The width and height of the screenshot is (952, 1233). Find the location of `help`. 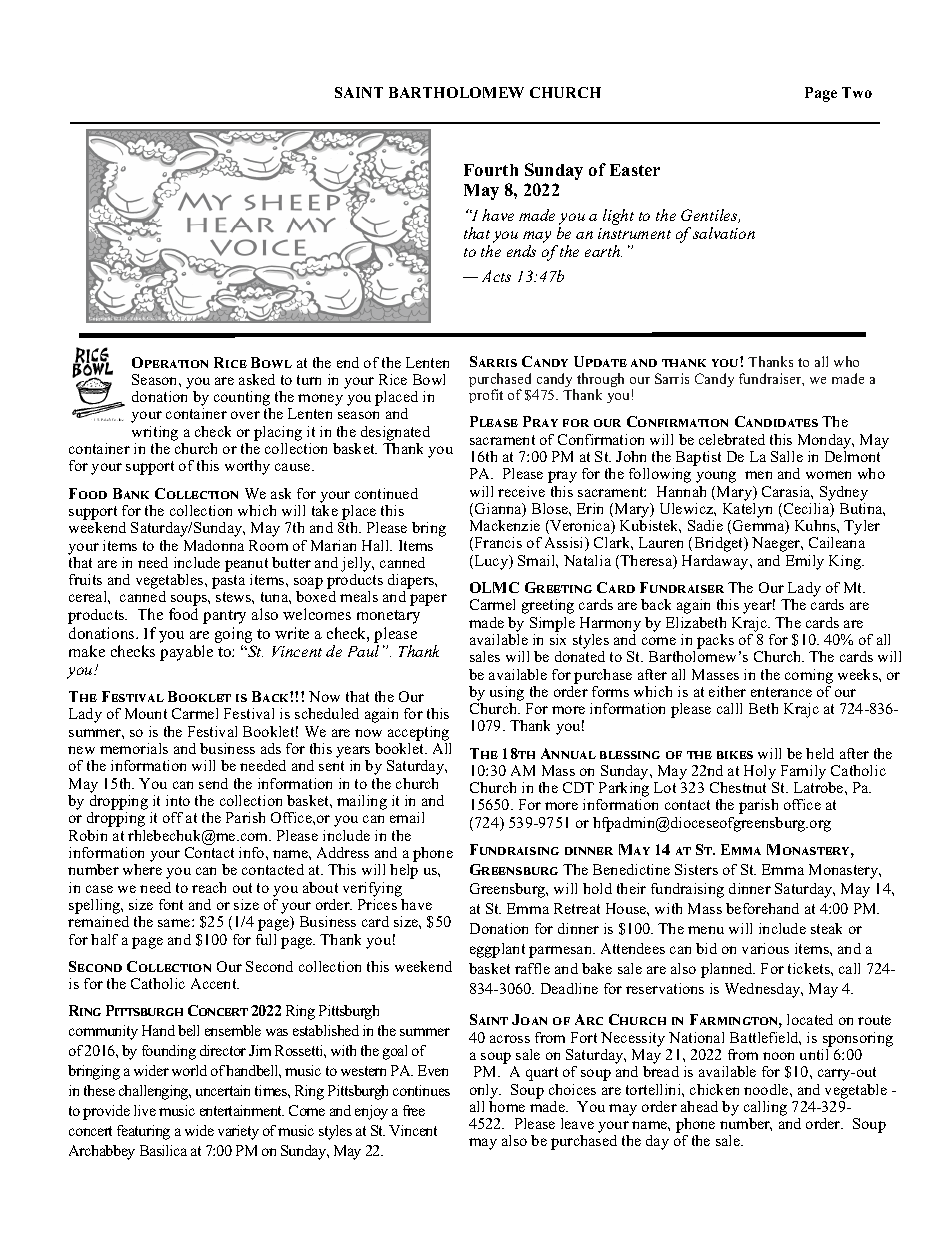

help is located at coordinates (404, 871).
